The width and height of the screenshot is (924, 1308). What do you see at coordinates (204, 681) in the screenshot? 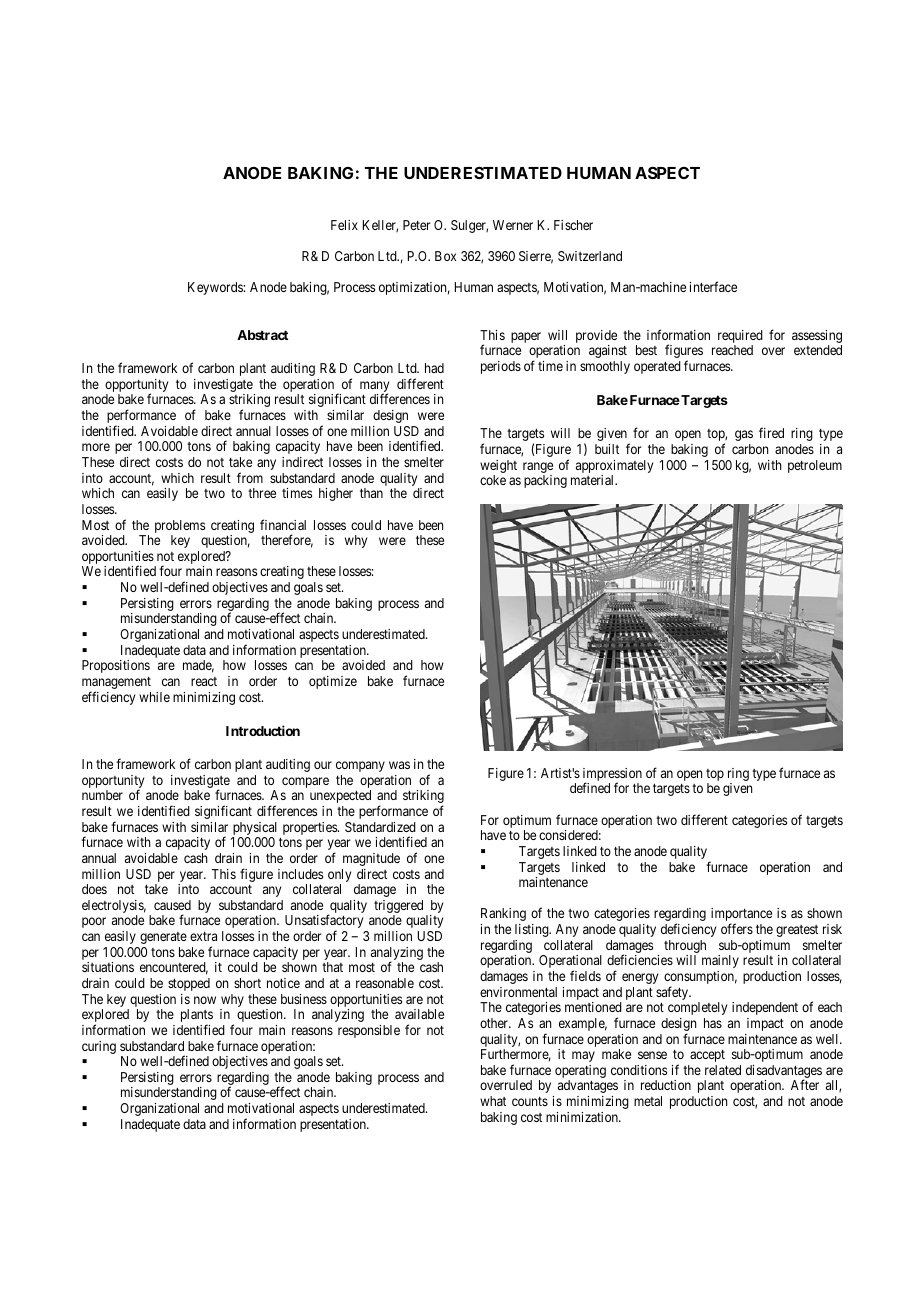
I see `react` at bounding box center [204, 681].
